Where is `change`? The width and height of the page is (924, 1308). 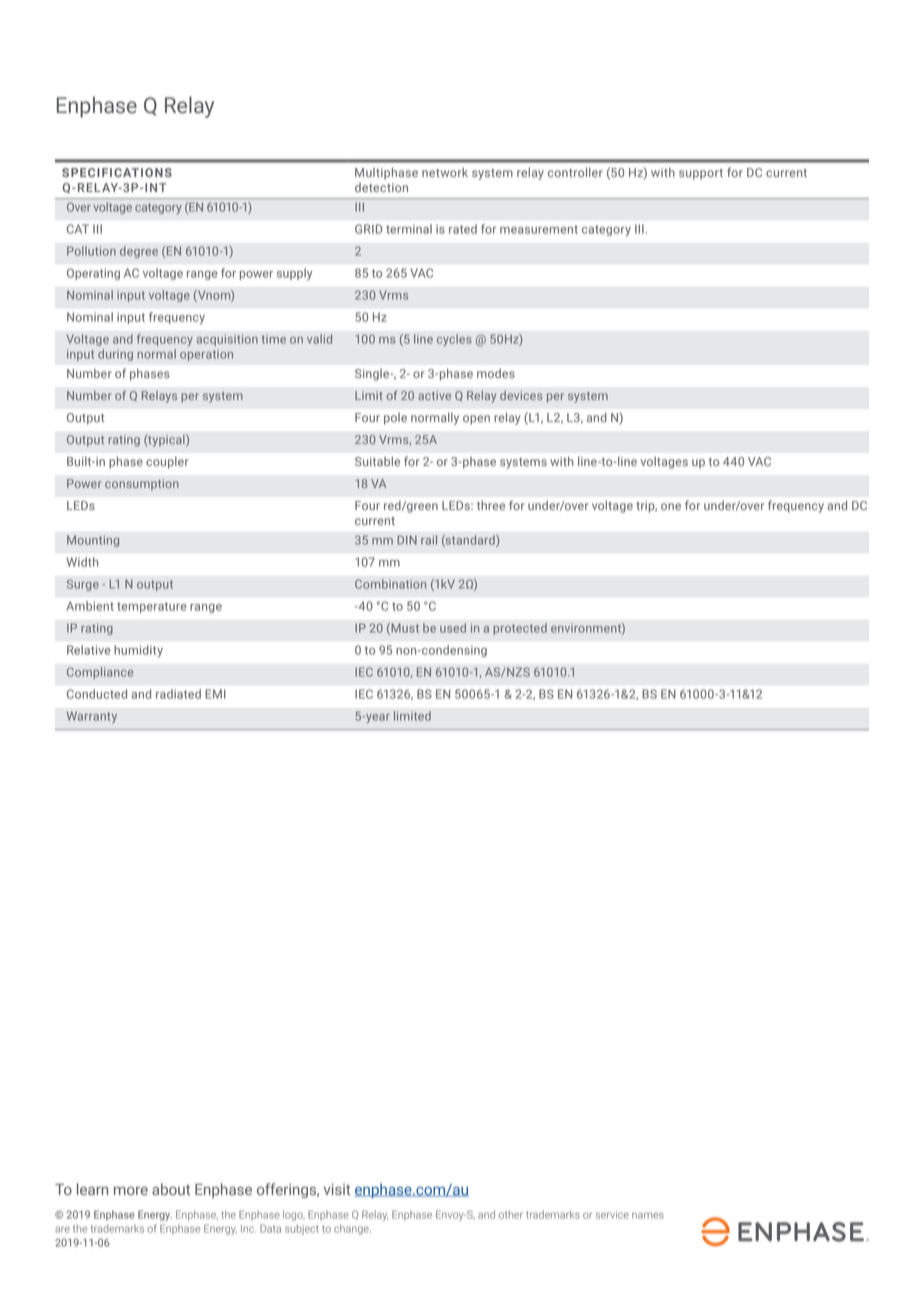 change is located at coordinates (352, 1229).
